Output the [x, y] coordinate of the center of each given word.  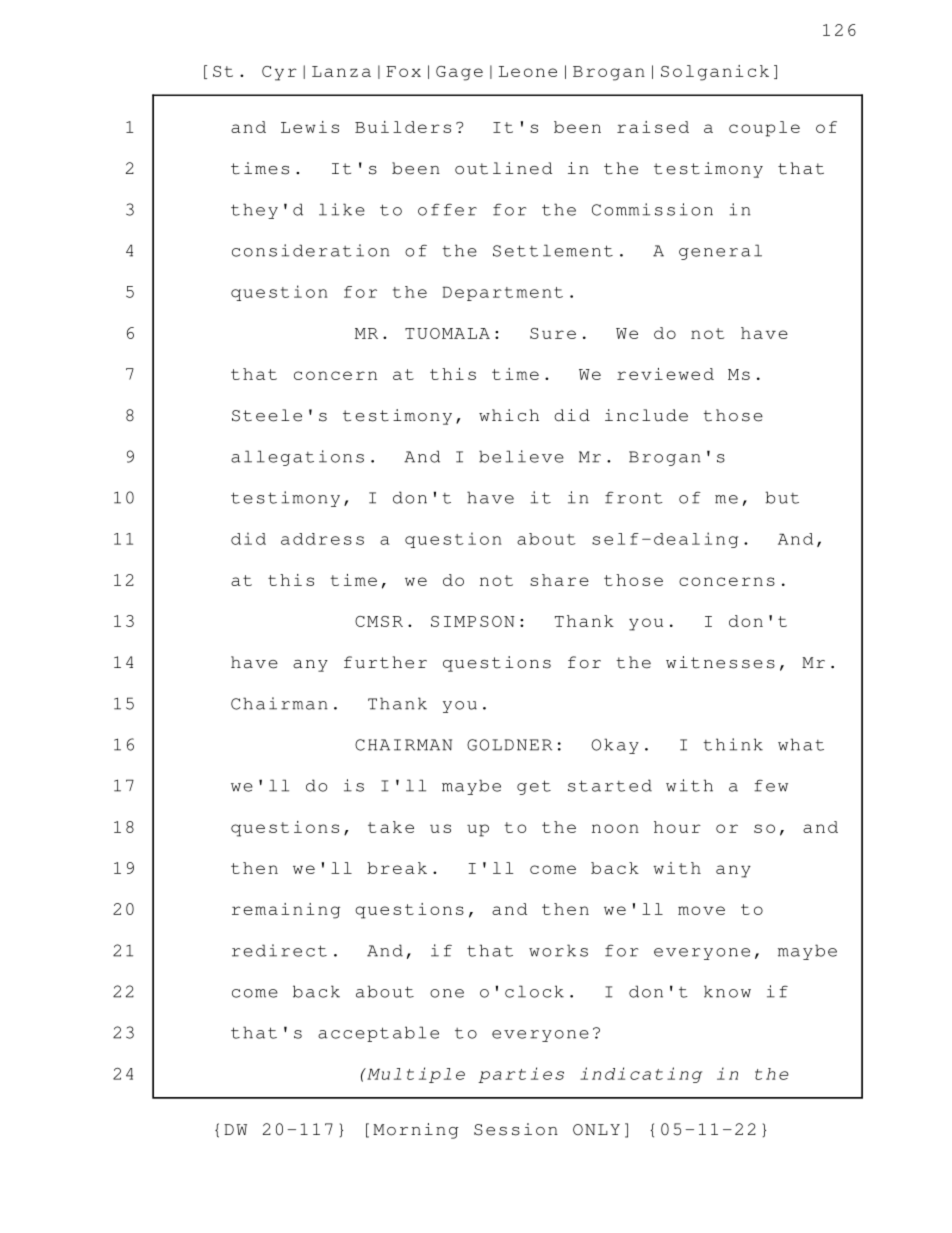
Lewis [310, 127]
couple [764, 129]
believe [521, 456]
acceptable [378, 1034]
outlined [503, 168]
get [534, 787]
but [782, 497]
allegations [297, 458]
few [771, 786]
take [391, 827]
